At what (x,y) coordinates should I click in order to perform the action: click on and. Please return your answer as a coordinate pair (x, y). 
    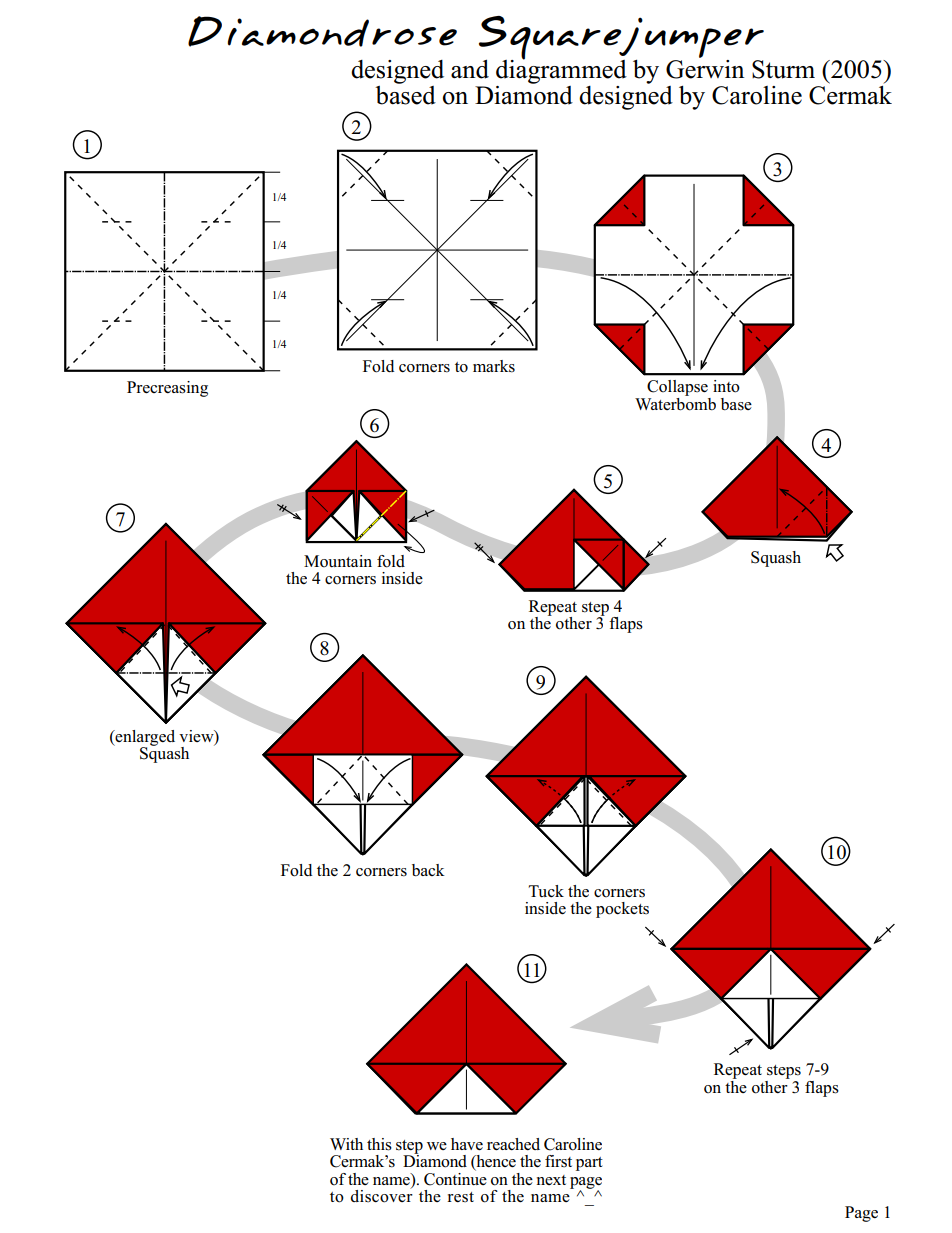
    Looking at the image, I should click on (470, 69).
